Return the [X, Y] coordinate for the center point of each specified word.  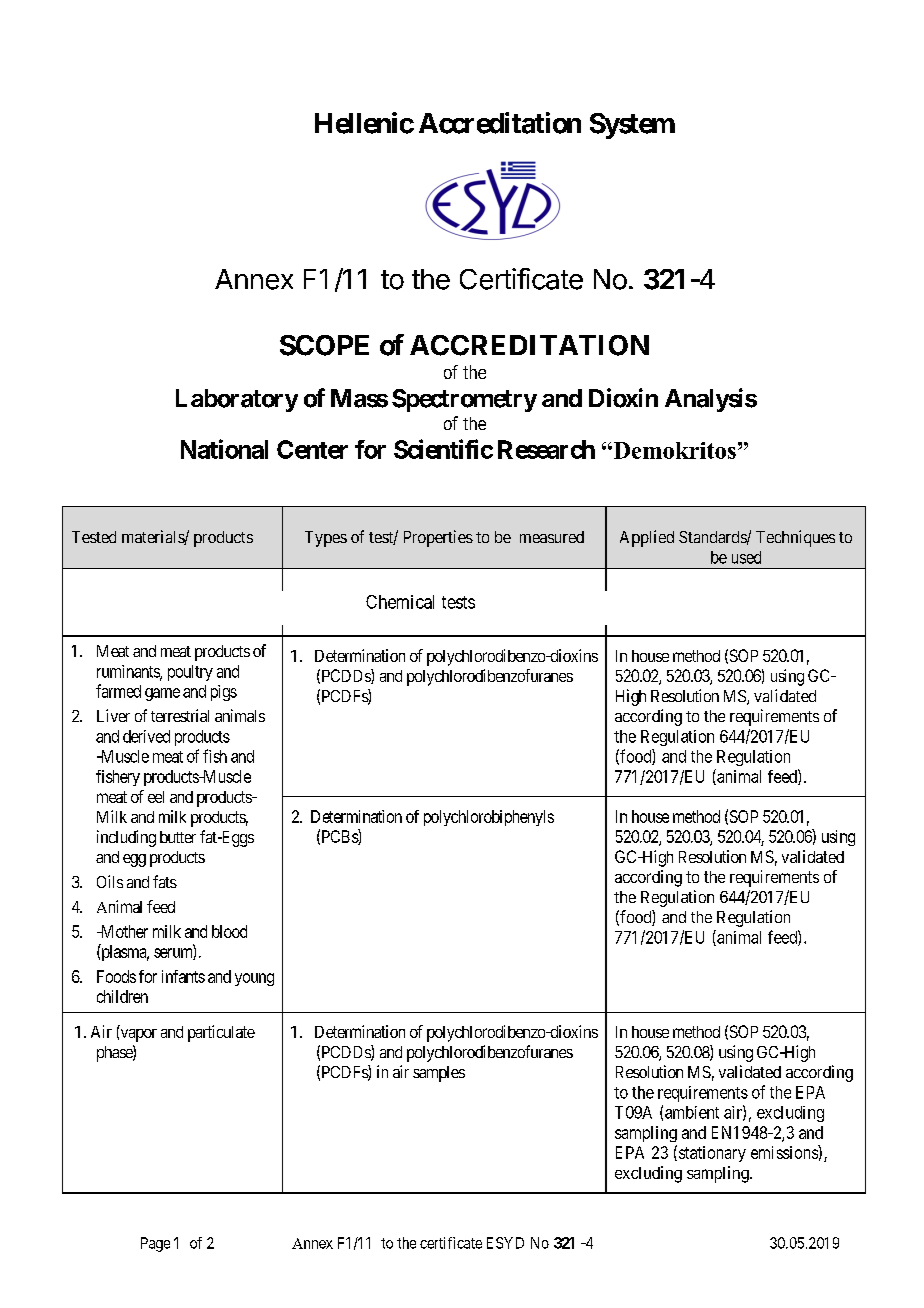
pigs [224, 693]
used [746, 557]
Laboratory [237, 400]
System [632, 126]
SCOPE [324, 345]
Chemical [400, 602]
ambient [692, 1112]
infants [183, 976]
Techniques [795, 538]
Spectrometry [464, 400]
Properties [438, 538]
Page [155, 1244]
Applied [647, 538]
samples [439, 1074]
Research [546, 449]
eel [156, 797]
